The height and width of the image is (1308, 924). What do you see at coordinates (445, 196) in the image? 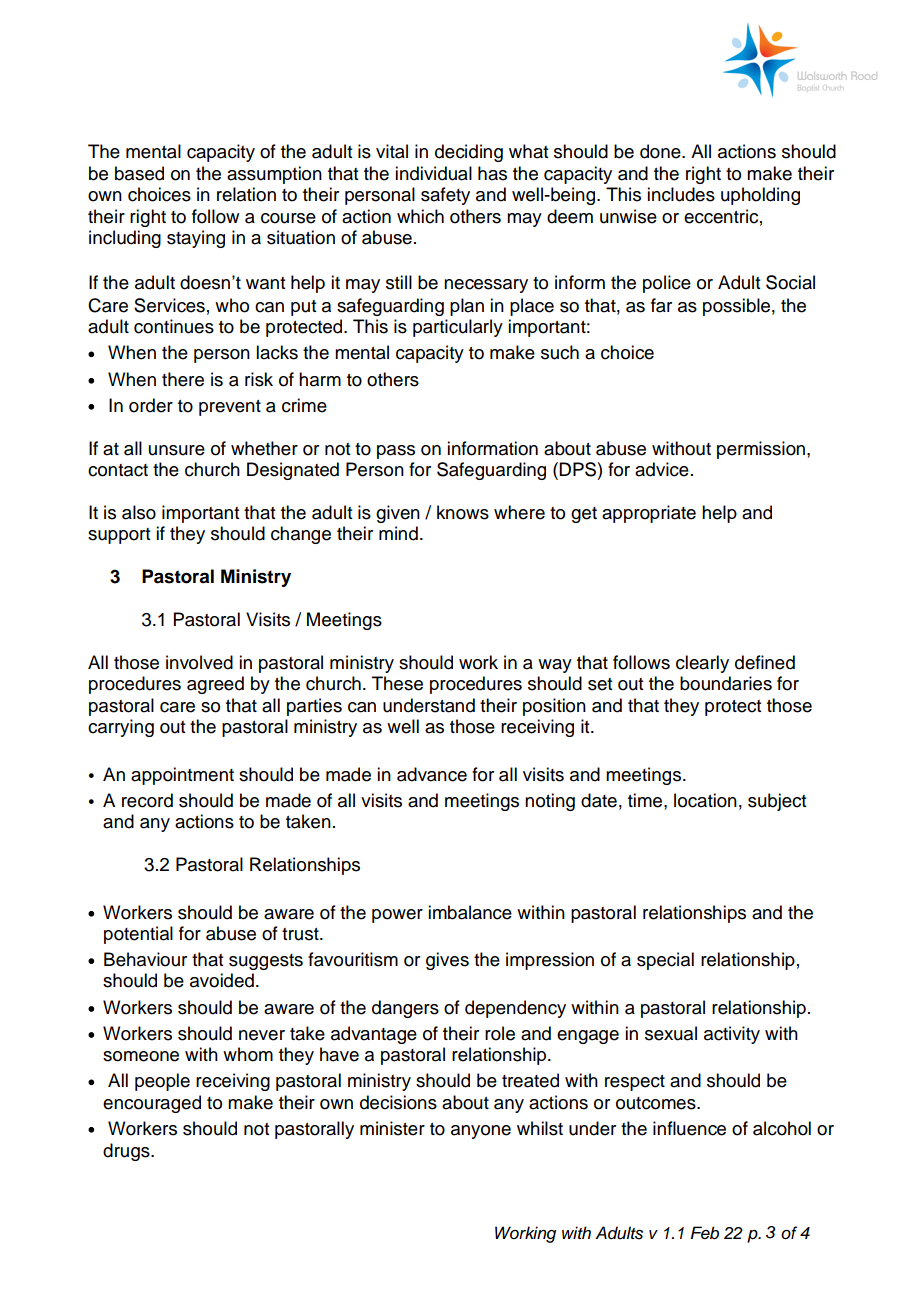
I see `safety` at bounding box center [445, 196].
